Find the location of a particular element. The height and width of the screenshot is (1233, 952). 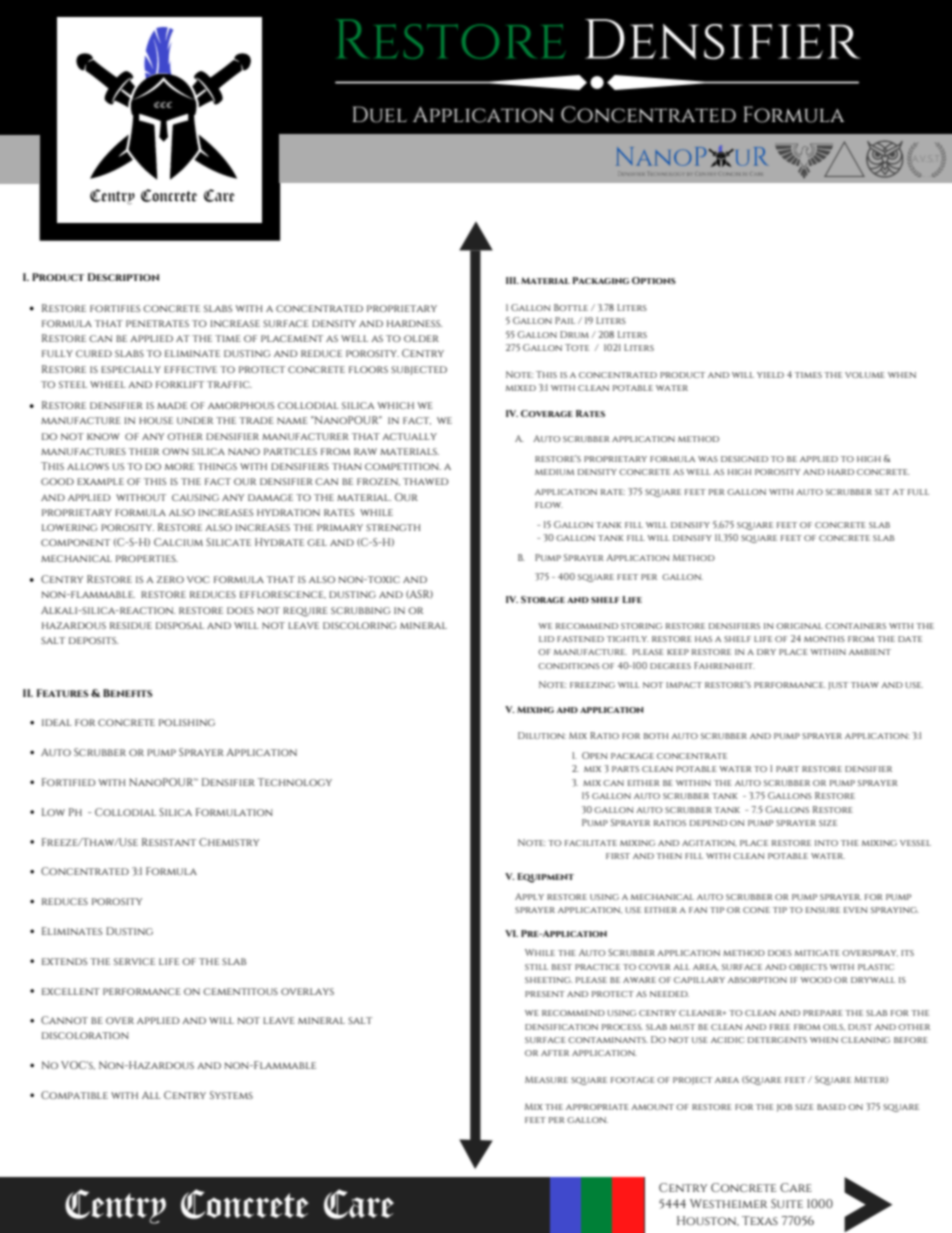

lid is located at coordinates (546, 639).
